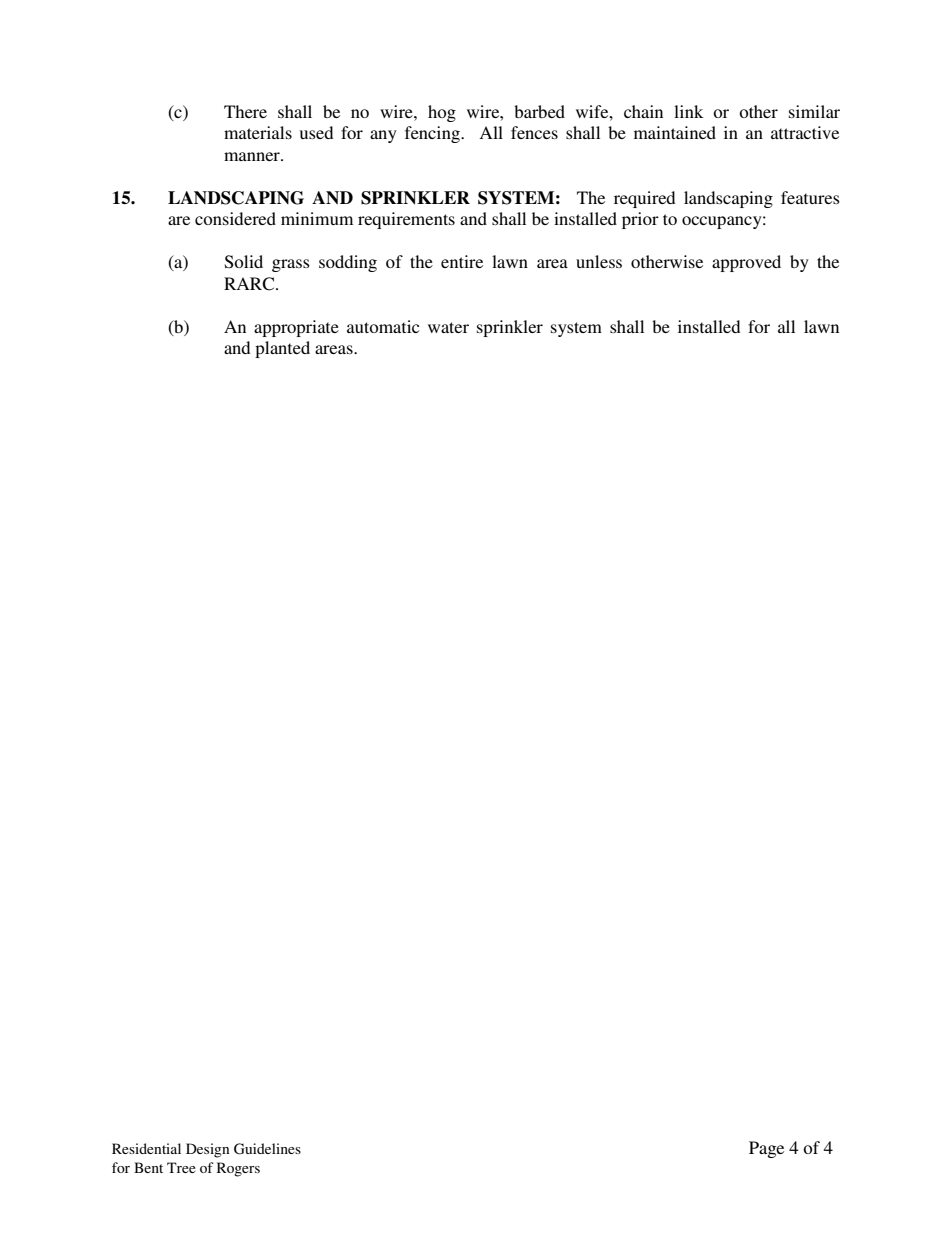  I want to click on maintained, so click(675, 132).
